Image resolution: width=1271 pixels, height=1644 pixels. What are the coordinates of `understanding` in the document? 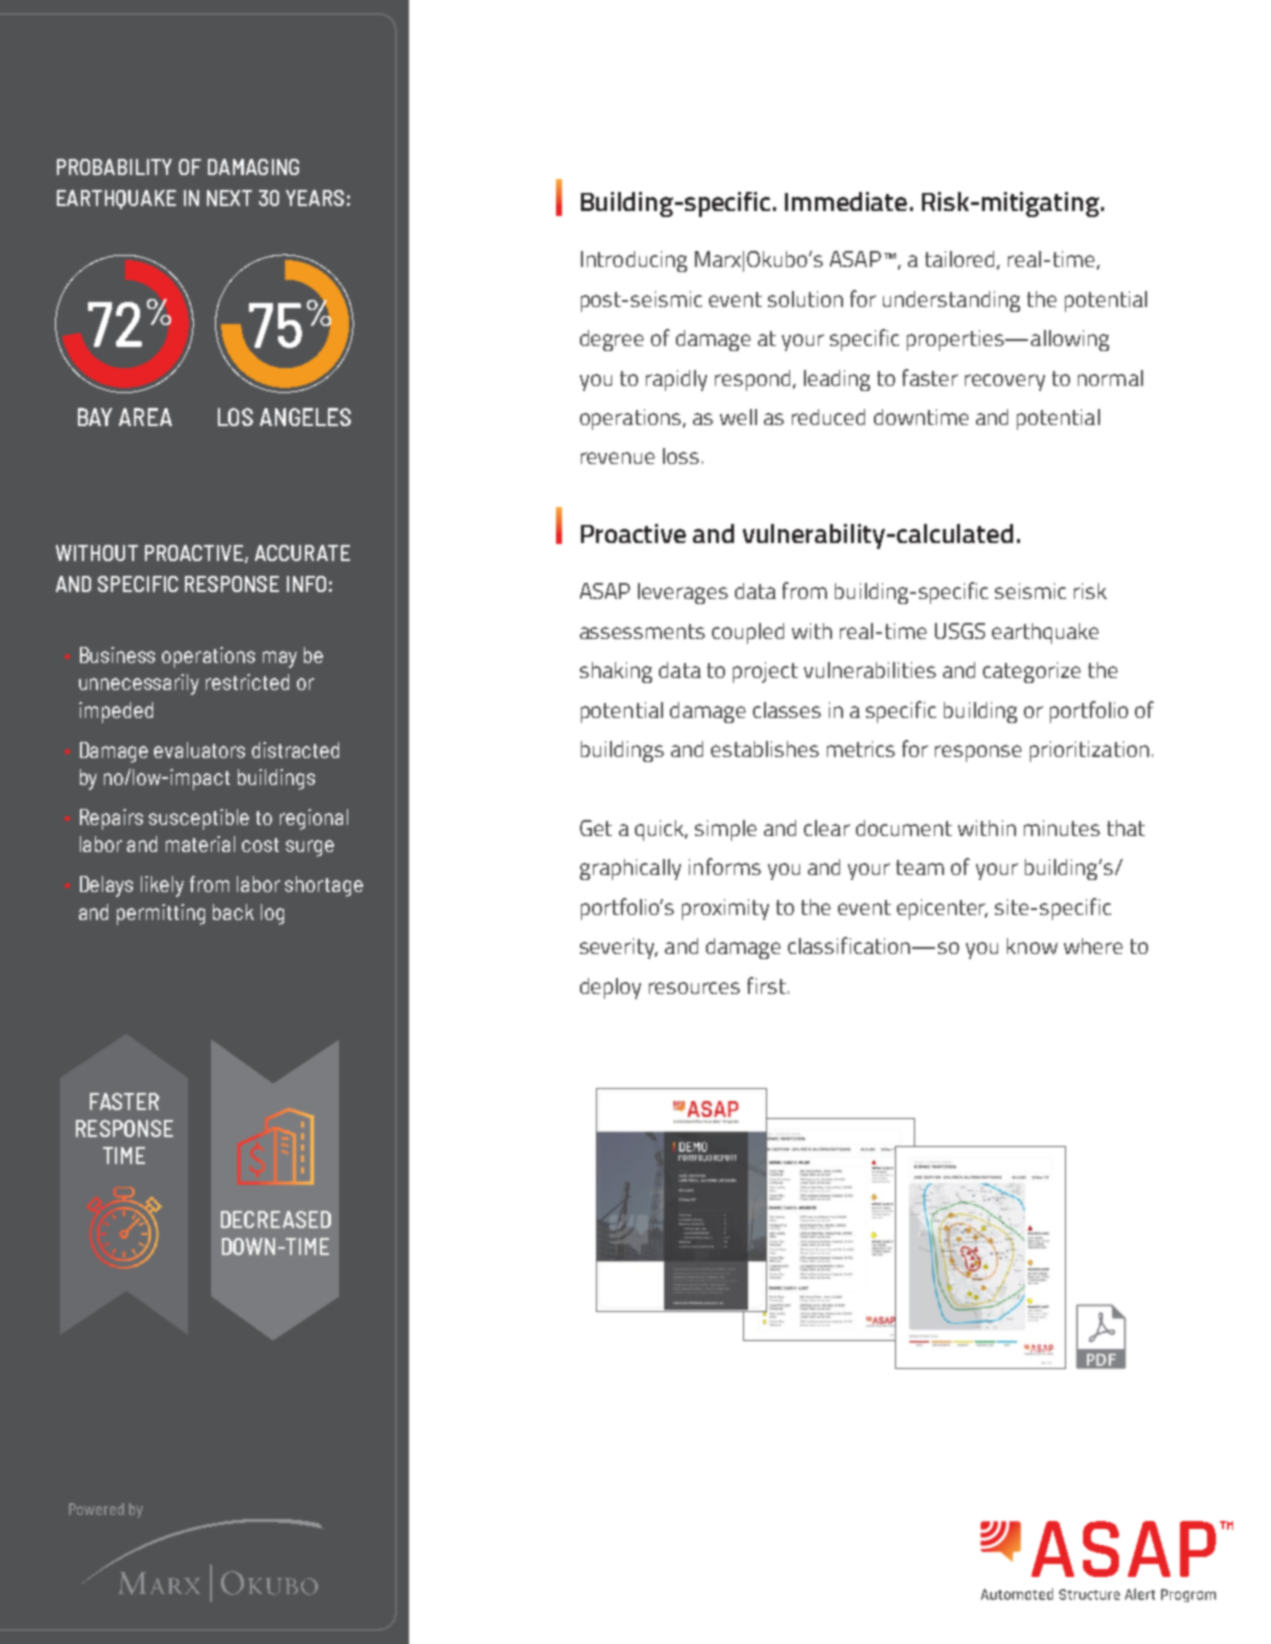 It's located at (951, 301).
